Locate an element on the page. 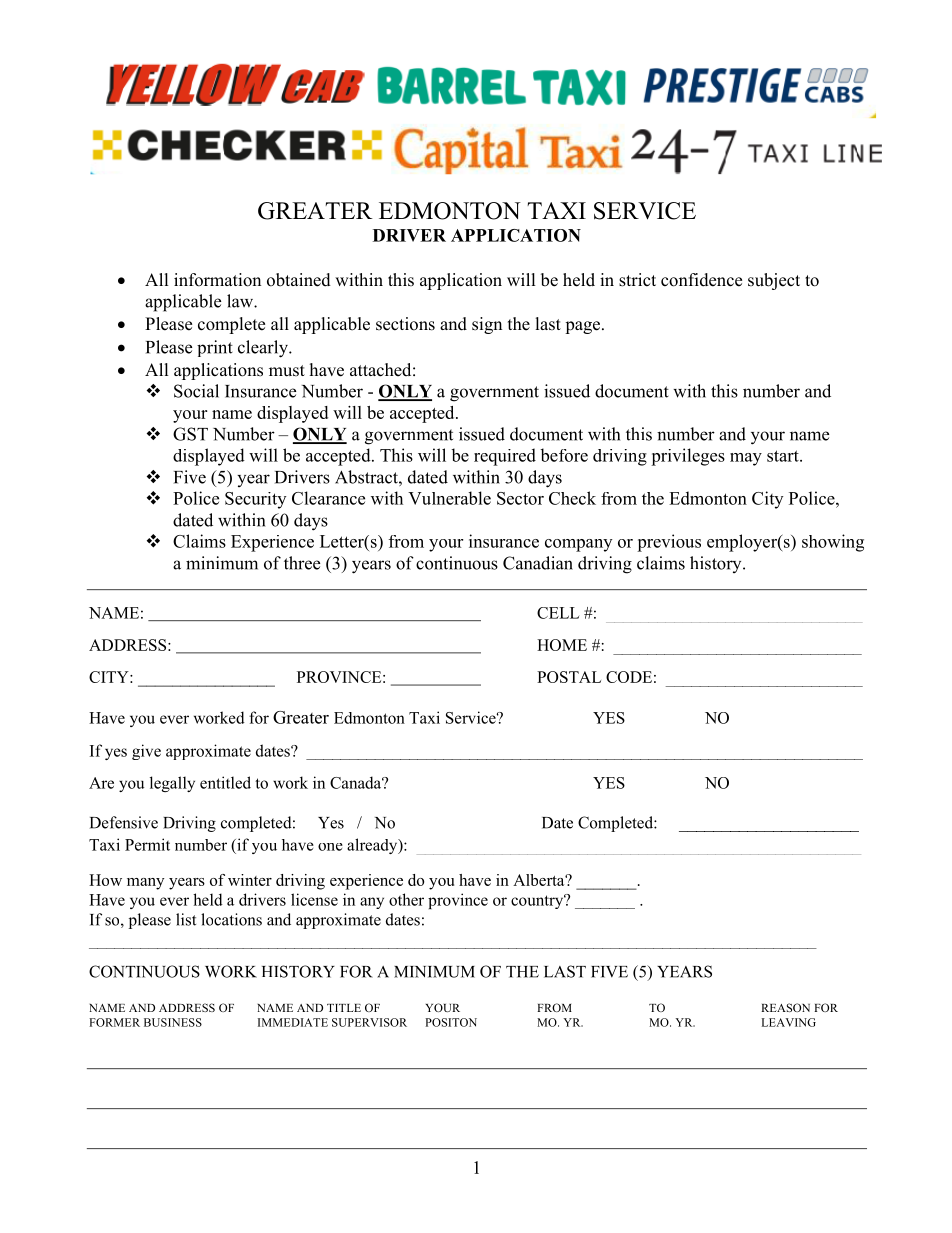 The height and width of the document is (1233, 952). Vulnerable is located at coordinates (449, 498).
